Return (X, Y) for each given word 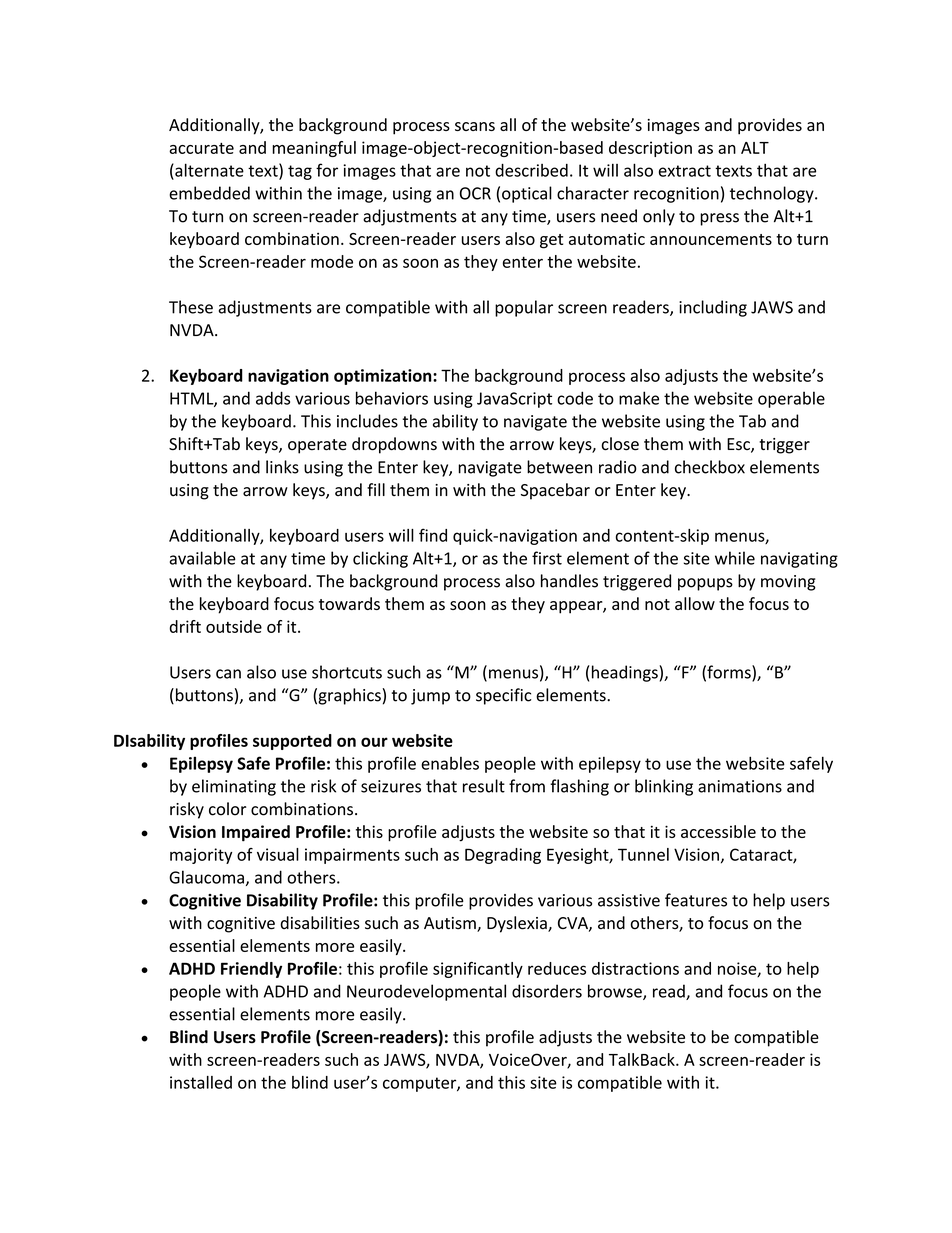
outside (234, 626)
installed (201, 1082)
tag (300, 172)
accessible (718, 831)
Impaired (256, 833)
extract (685, 171)
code (575, 398)
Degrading (503, 856)
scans (475, 126)
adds (273, 398)
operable (791, 399)
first (547, 558)
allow (695, 603)
